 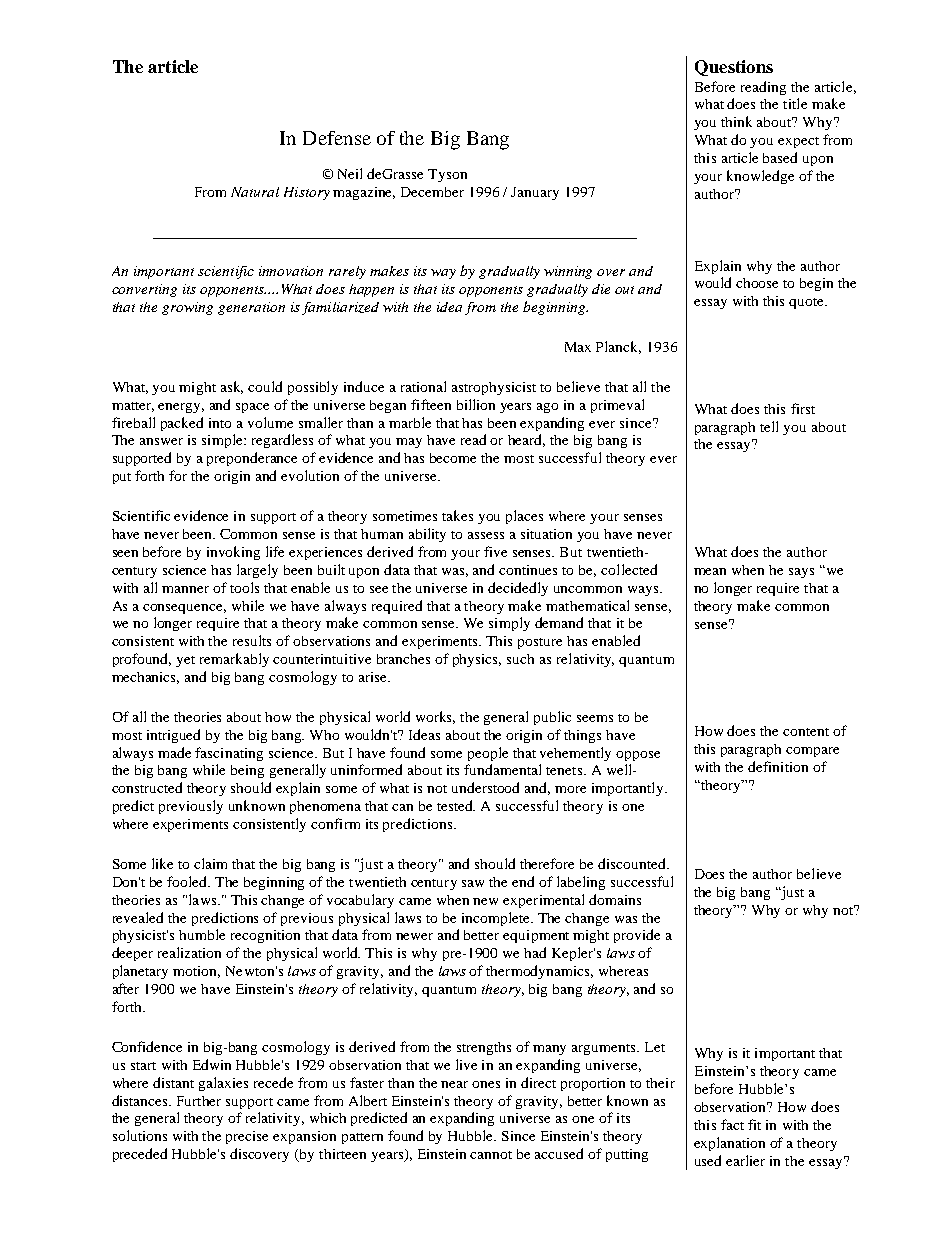 I want to click on mean, so click(x=710, y=571).
